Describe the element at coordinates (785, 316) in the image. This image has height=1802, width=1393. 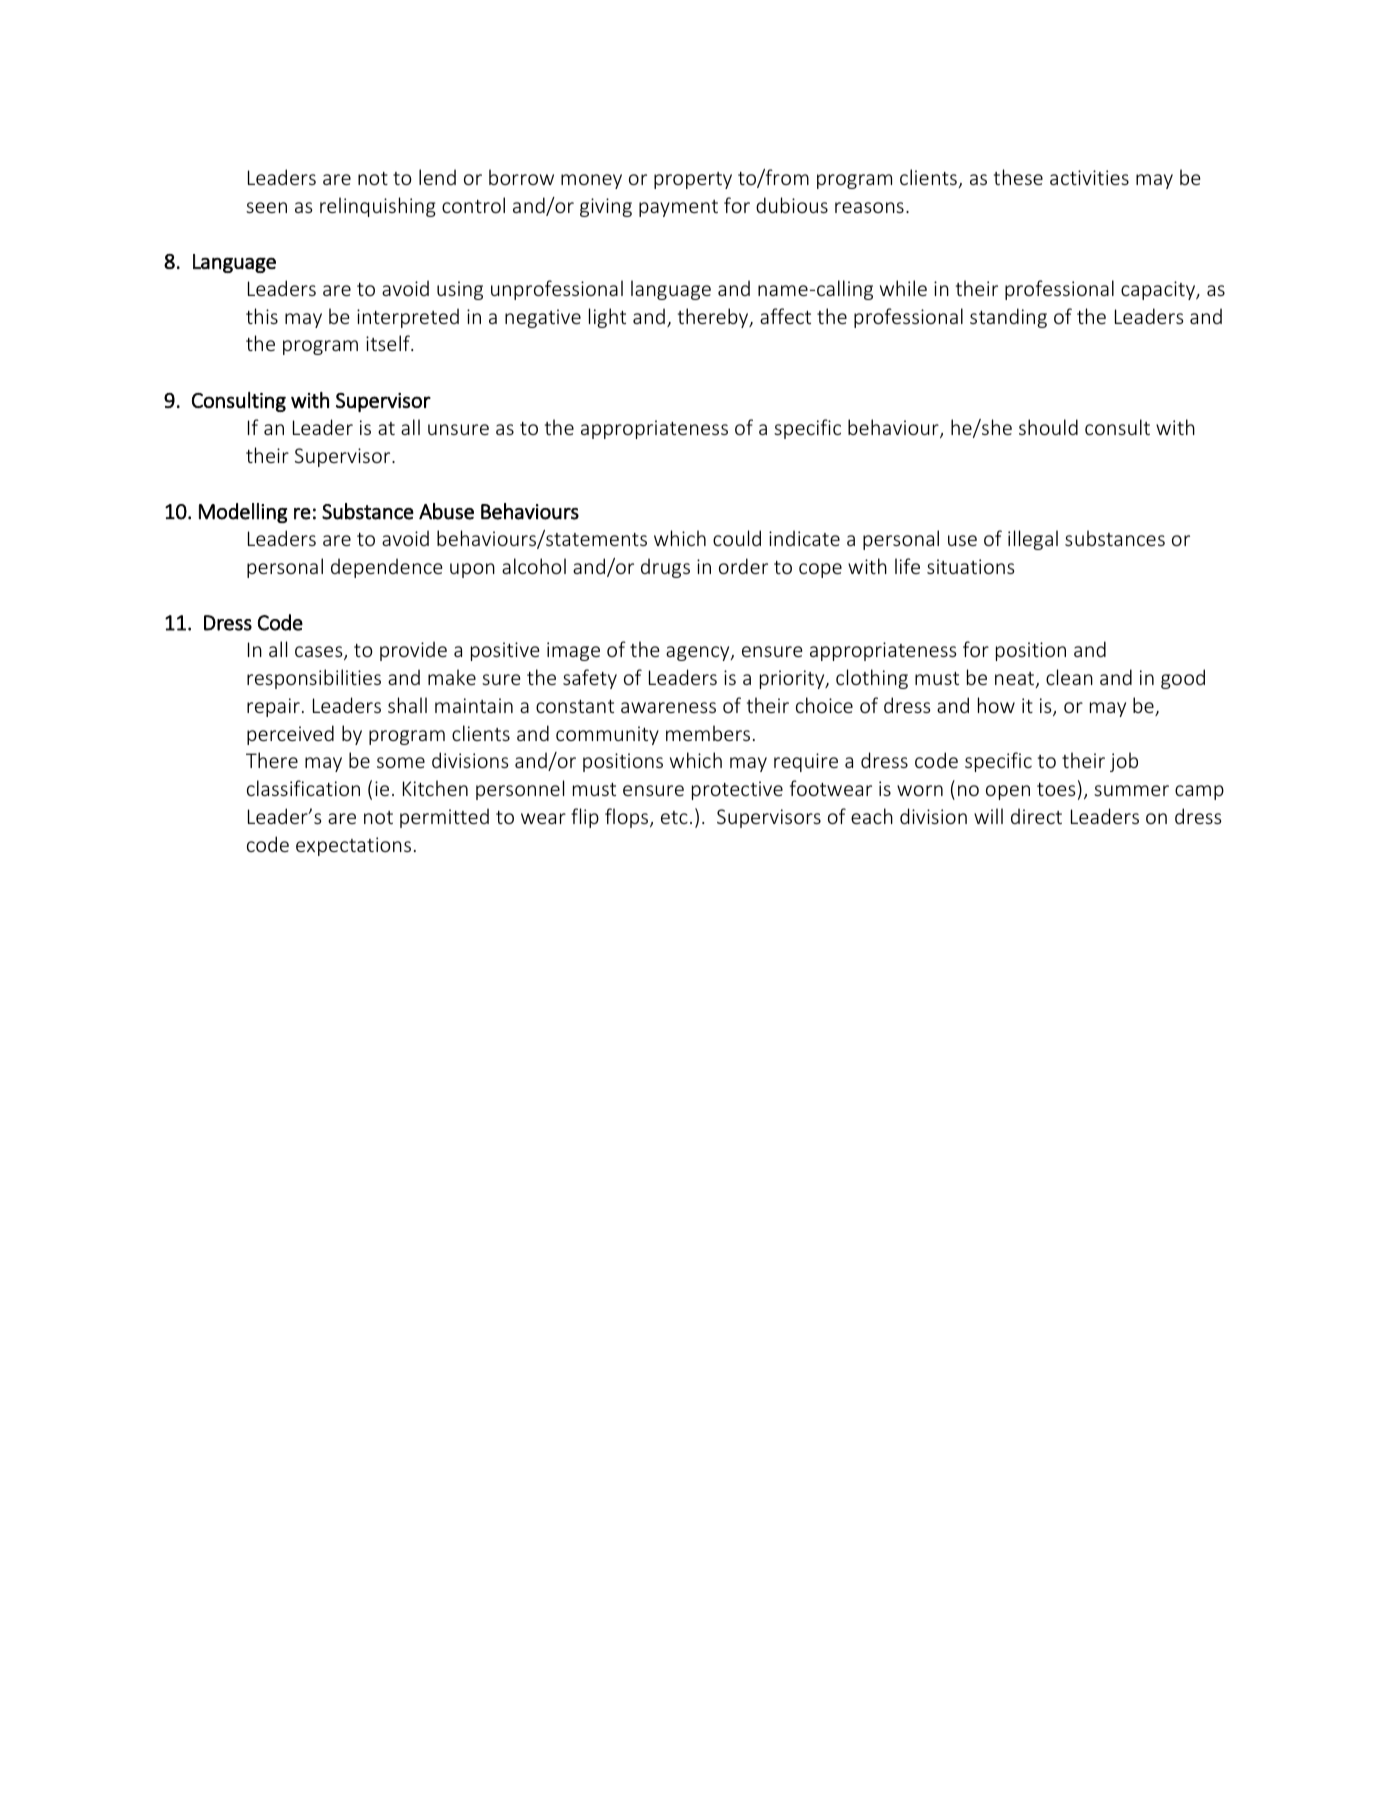
I see `affect` at that location.
